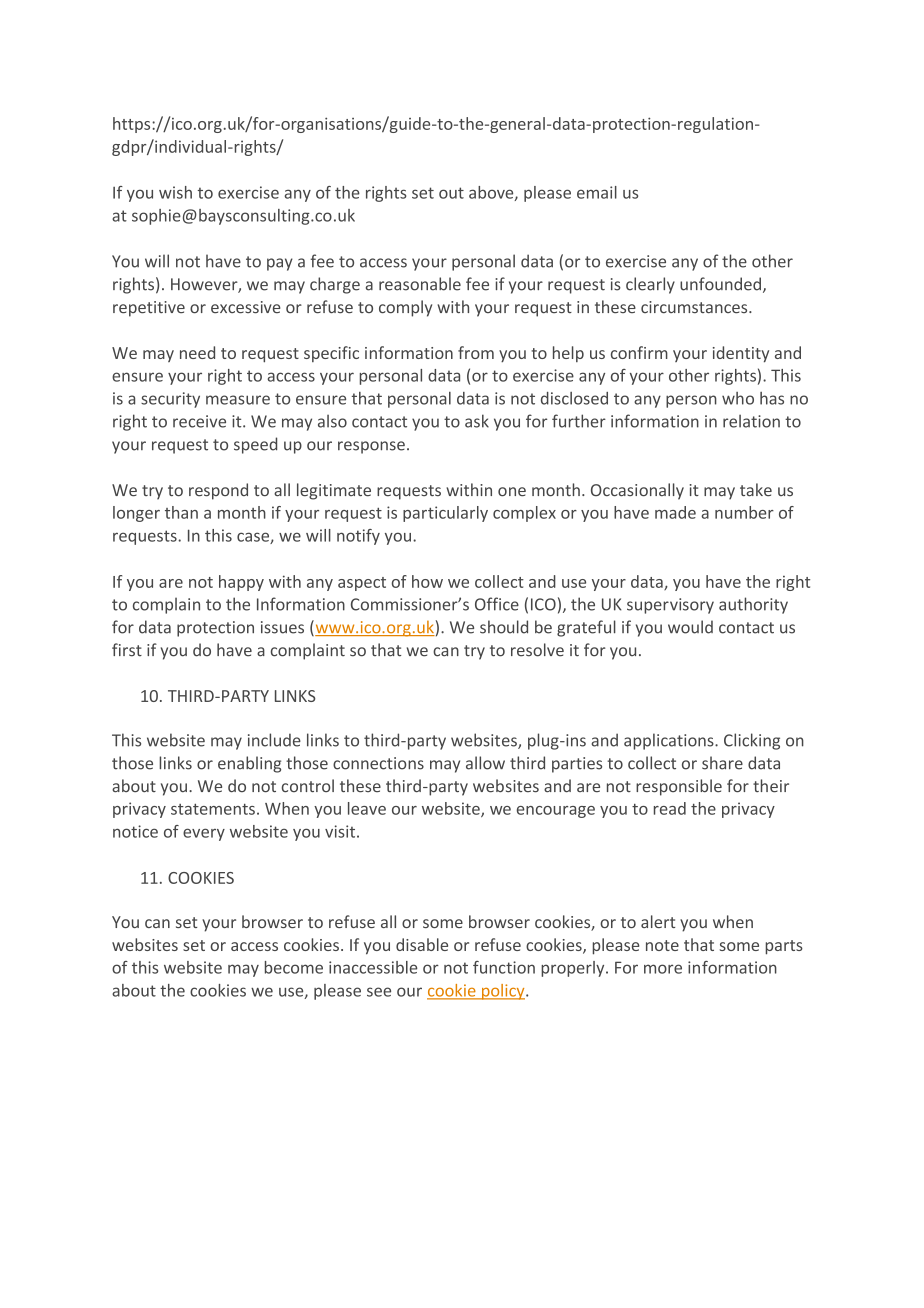 The image size is (924, 1308). I want to click on ask, so click(477, 421).
